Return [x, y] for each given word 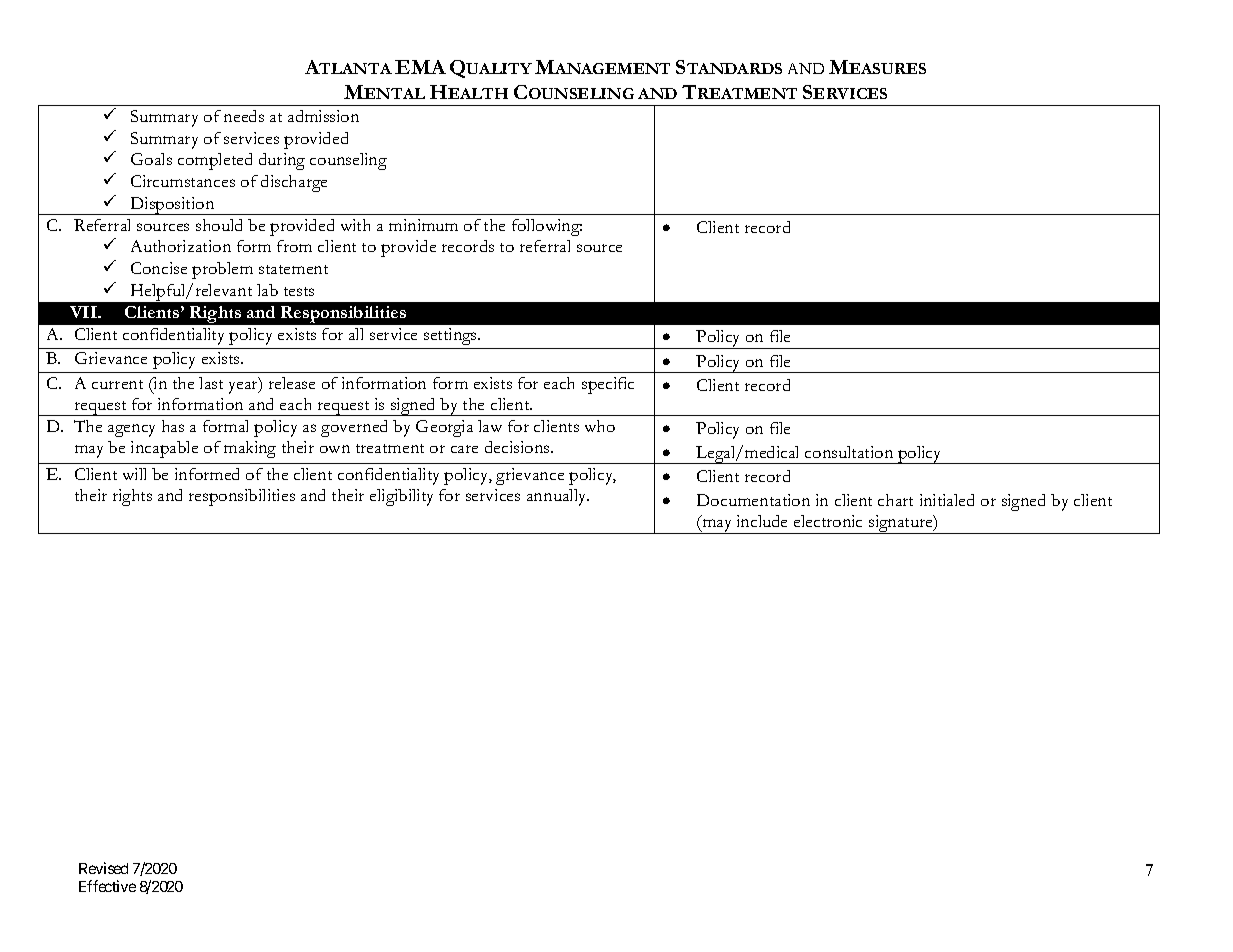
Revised [103, 868]
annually [558, 497]
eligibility [401, 497]
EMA [420, 67]
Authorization [181, 246]
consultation [849, 452]
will [134, 474]
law [490, 426]
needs [244, 116]
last [211, 383]
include [762, 521]
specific [608, 385]
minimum [423, 225]
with [355, 225]
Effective [107, 886]
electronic [828, 521]
